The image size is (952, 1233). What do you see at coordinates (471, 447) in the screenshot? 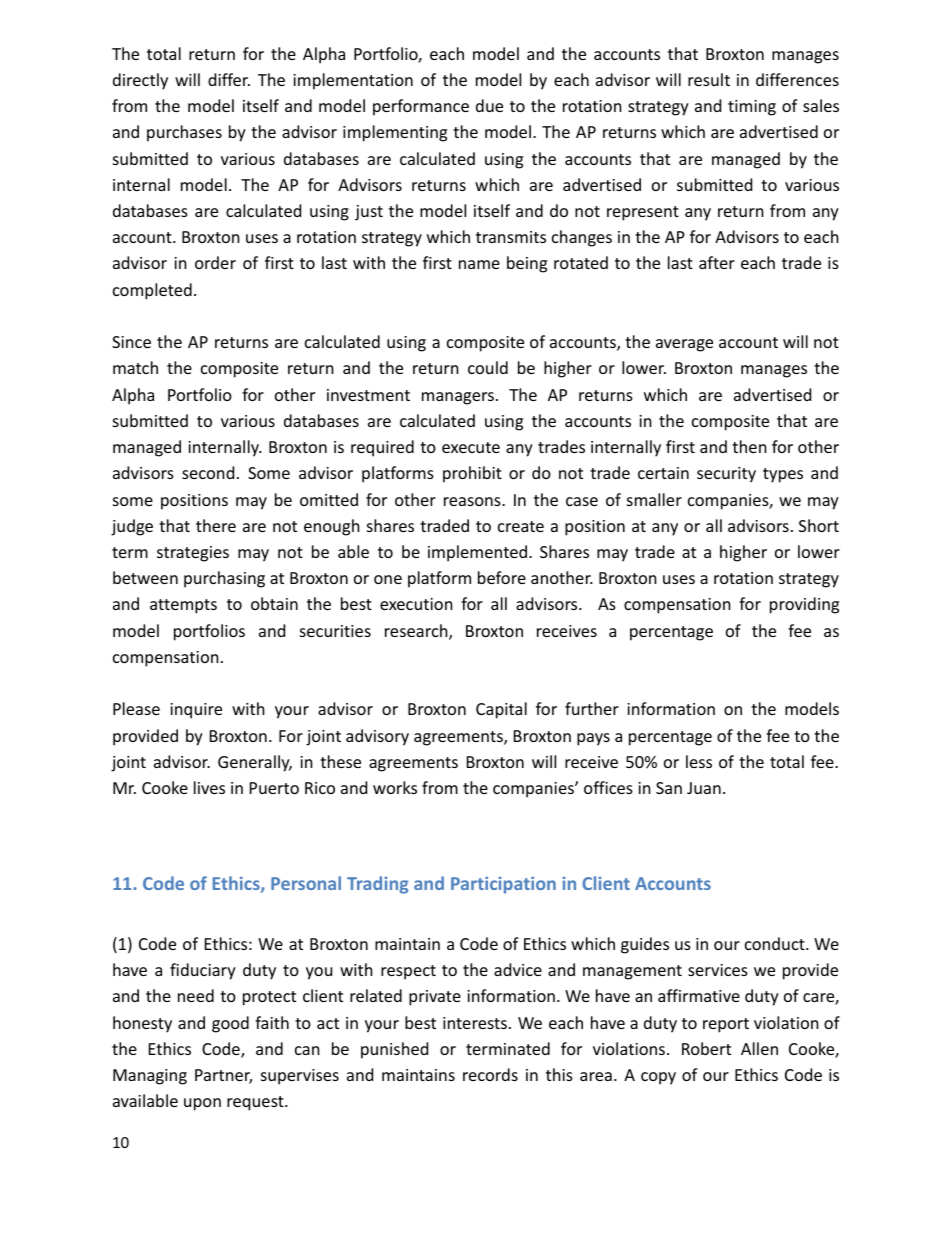
I see `execute` at bounding box center [471, 447].
